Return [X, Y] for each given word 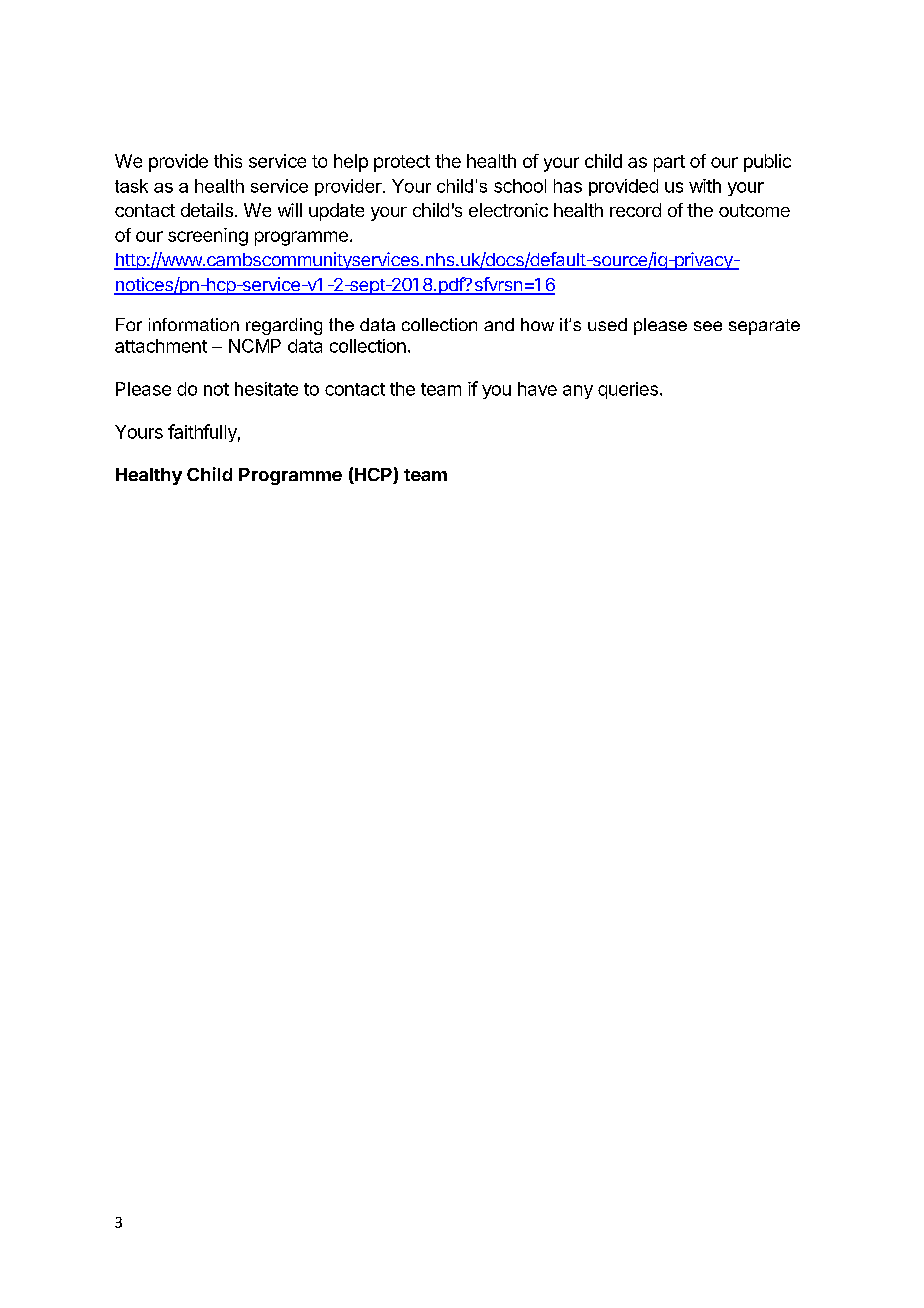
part [669, 163]
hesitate [266, 389]
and [499, 324]
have [537, 389]
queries [628, 390]
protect [402, 163]
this [228, 161]
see [708, 326]
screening [208, 237]
